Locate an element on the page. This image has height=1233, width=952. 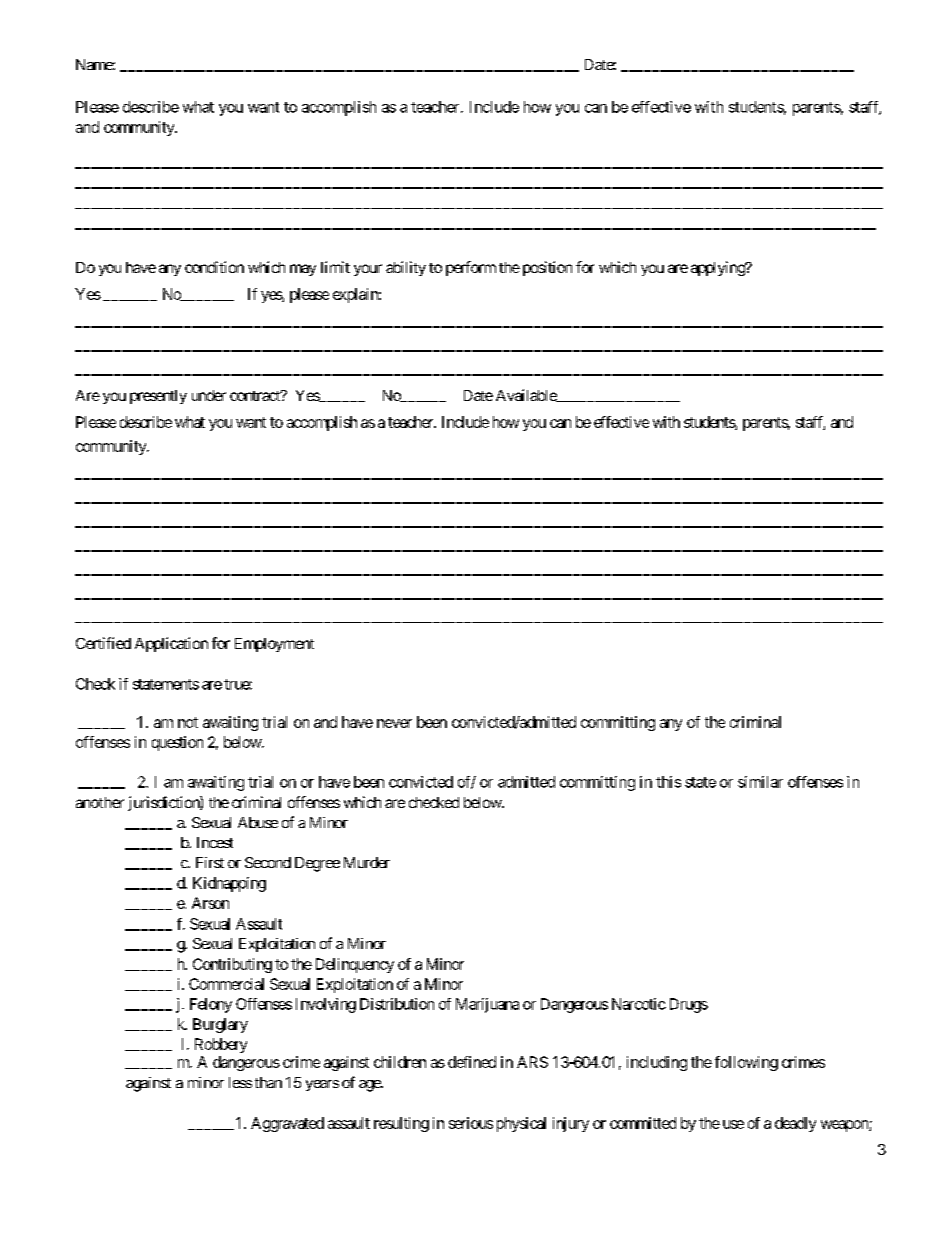
this is located at coordinates (668, 782).
